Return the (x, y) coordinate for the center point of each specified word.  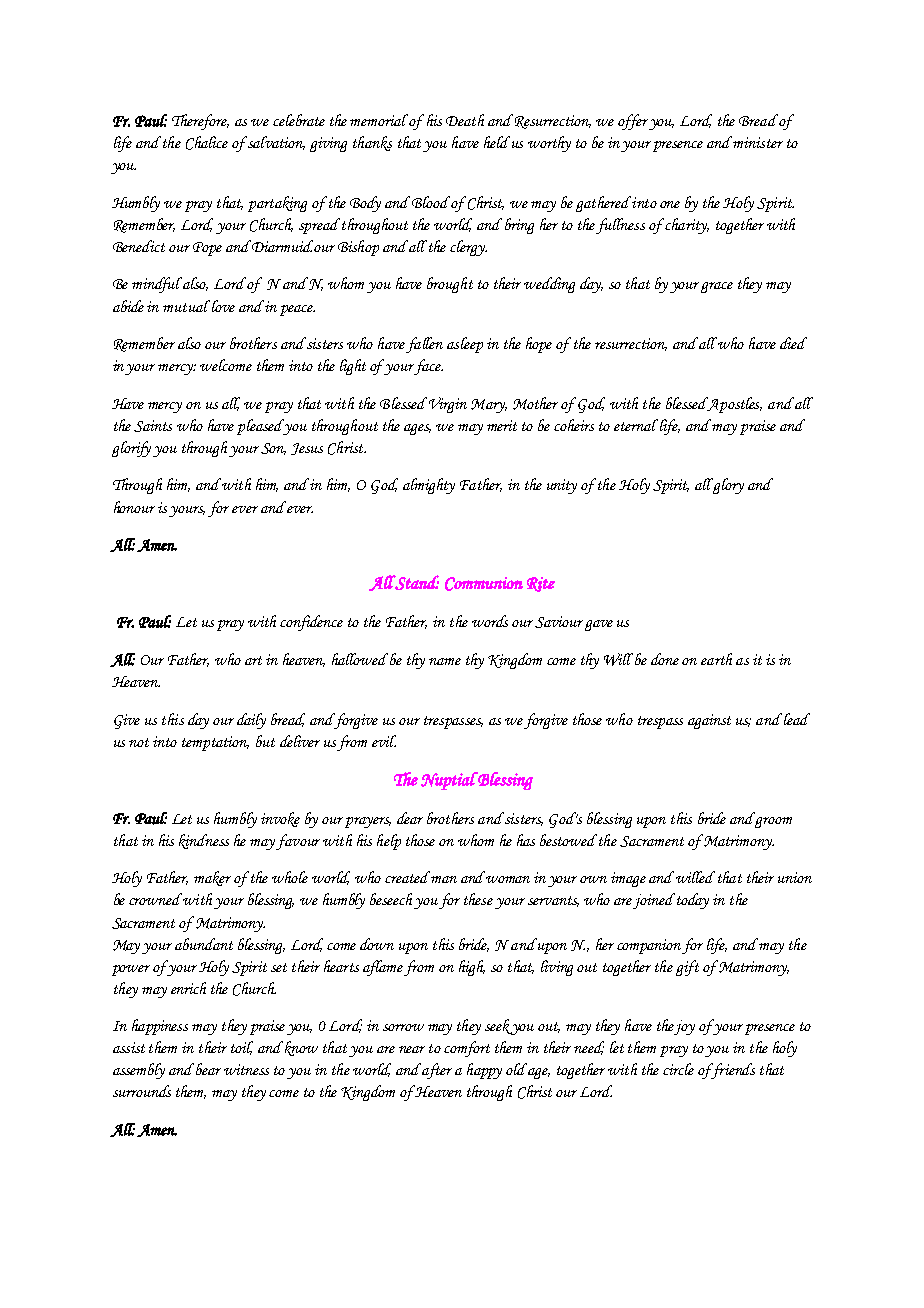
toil (242, 1048)
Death (465, 120)
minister (758, 142)
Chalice (207, 143)
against (709, 721)
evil (384, 741)
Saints (153, 426)
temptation (215, 743)
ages (417, 429)
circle (678, 1069)
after (436, 1071)
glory (727, 486)
